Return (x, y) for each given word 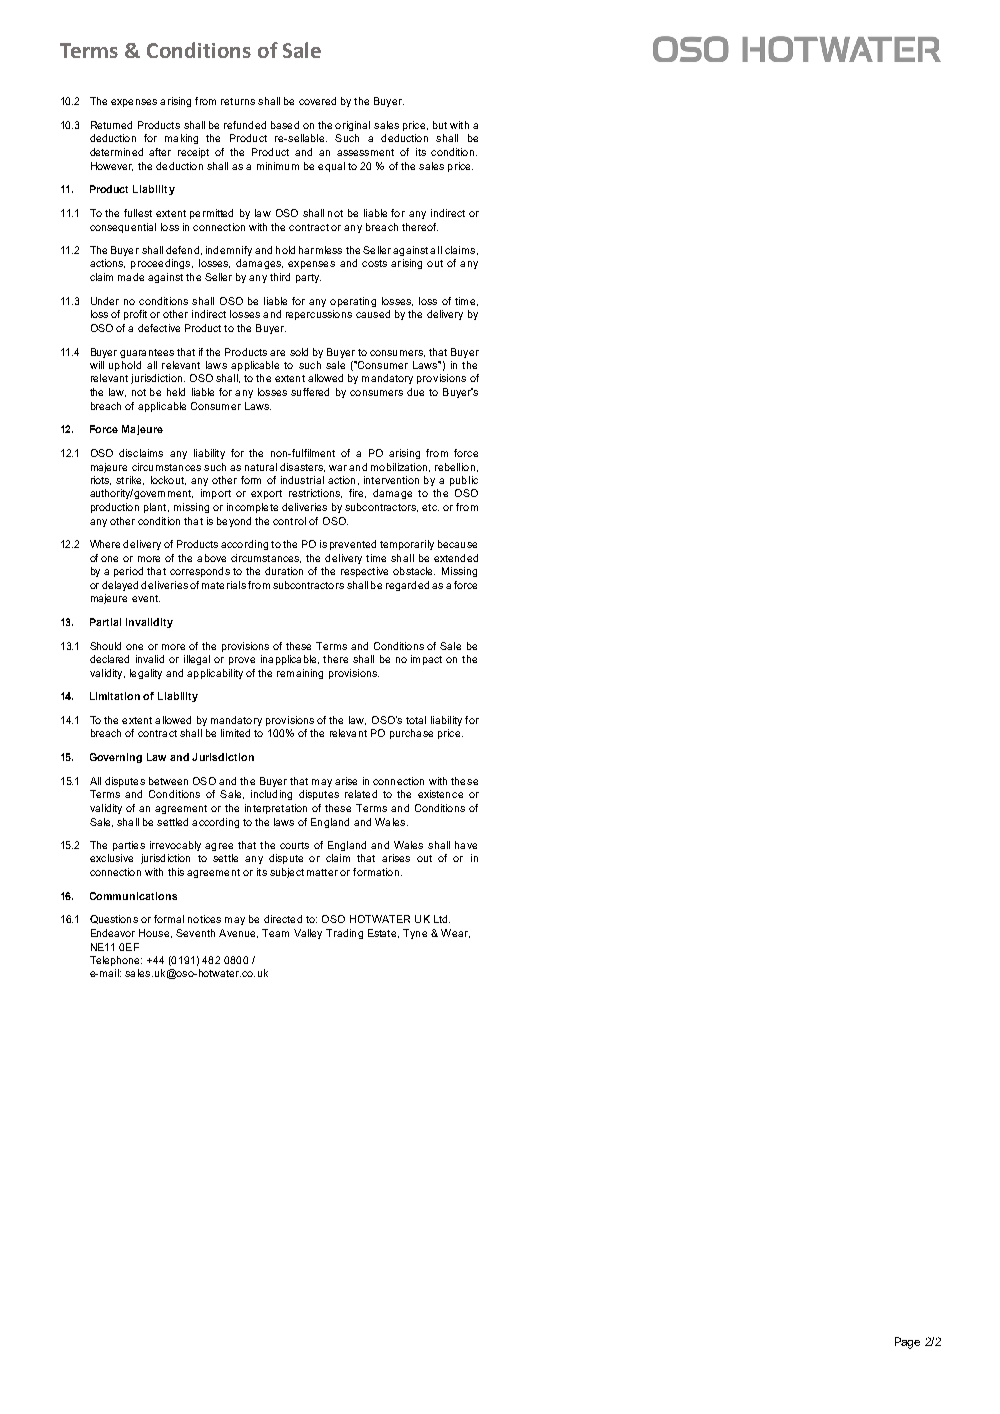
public (464, 481)
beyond (234, 522)
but (440, 125)
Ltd (440, 919)
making (181, 139)
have (466, 845)
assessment (365, 152)
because (457, 544)
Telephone (116, 961)
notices (204, 919)
